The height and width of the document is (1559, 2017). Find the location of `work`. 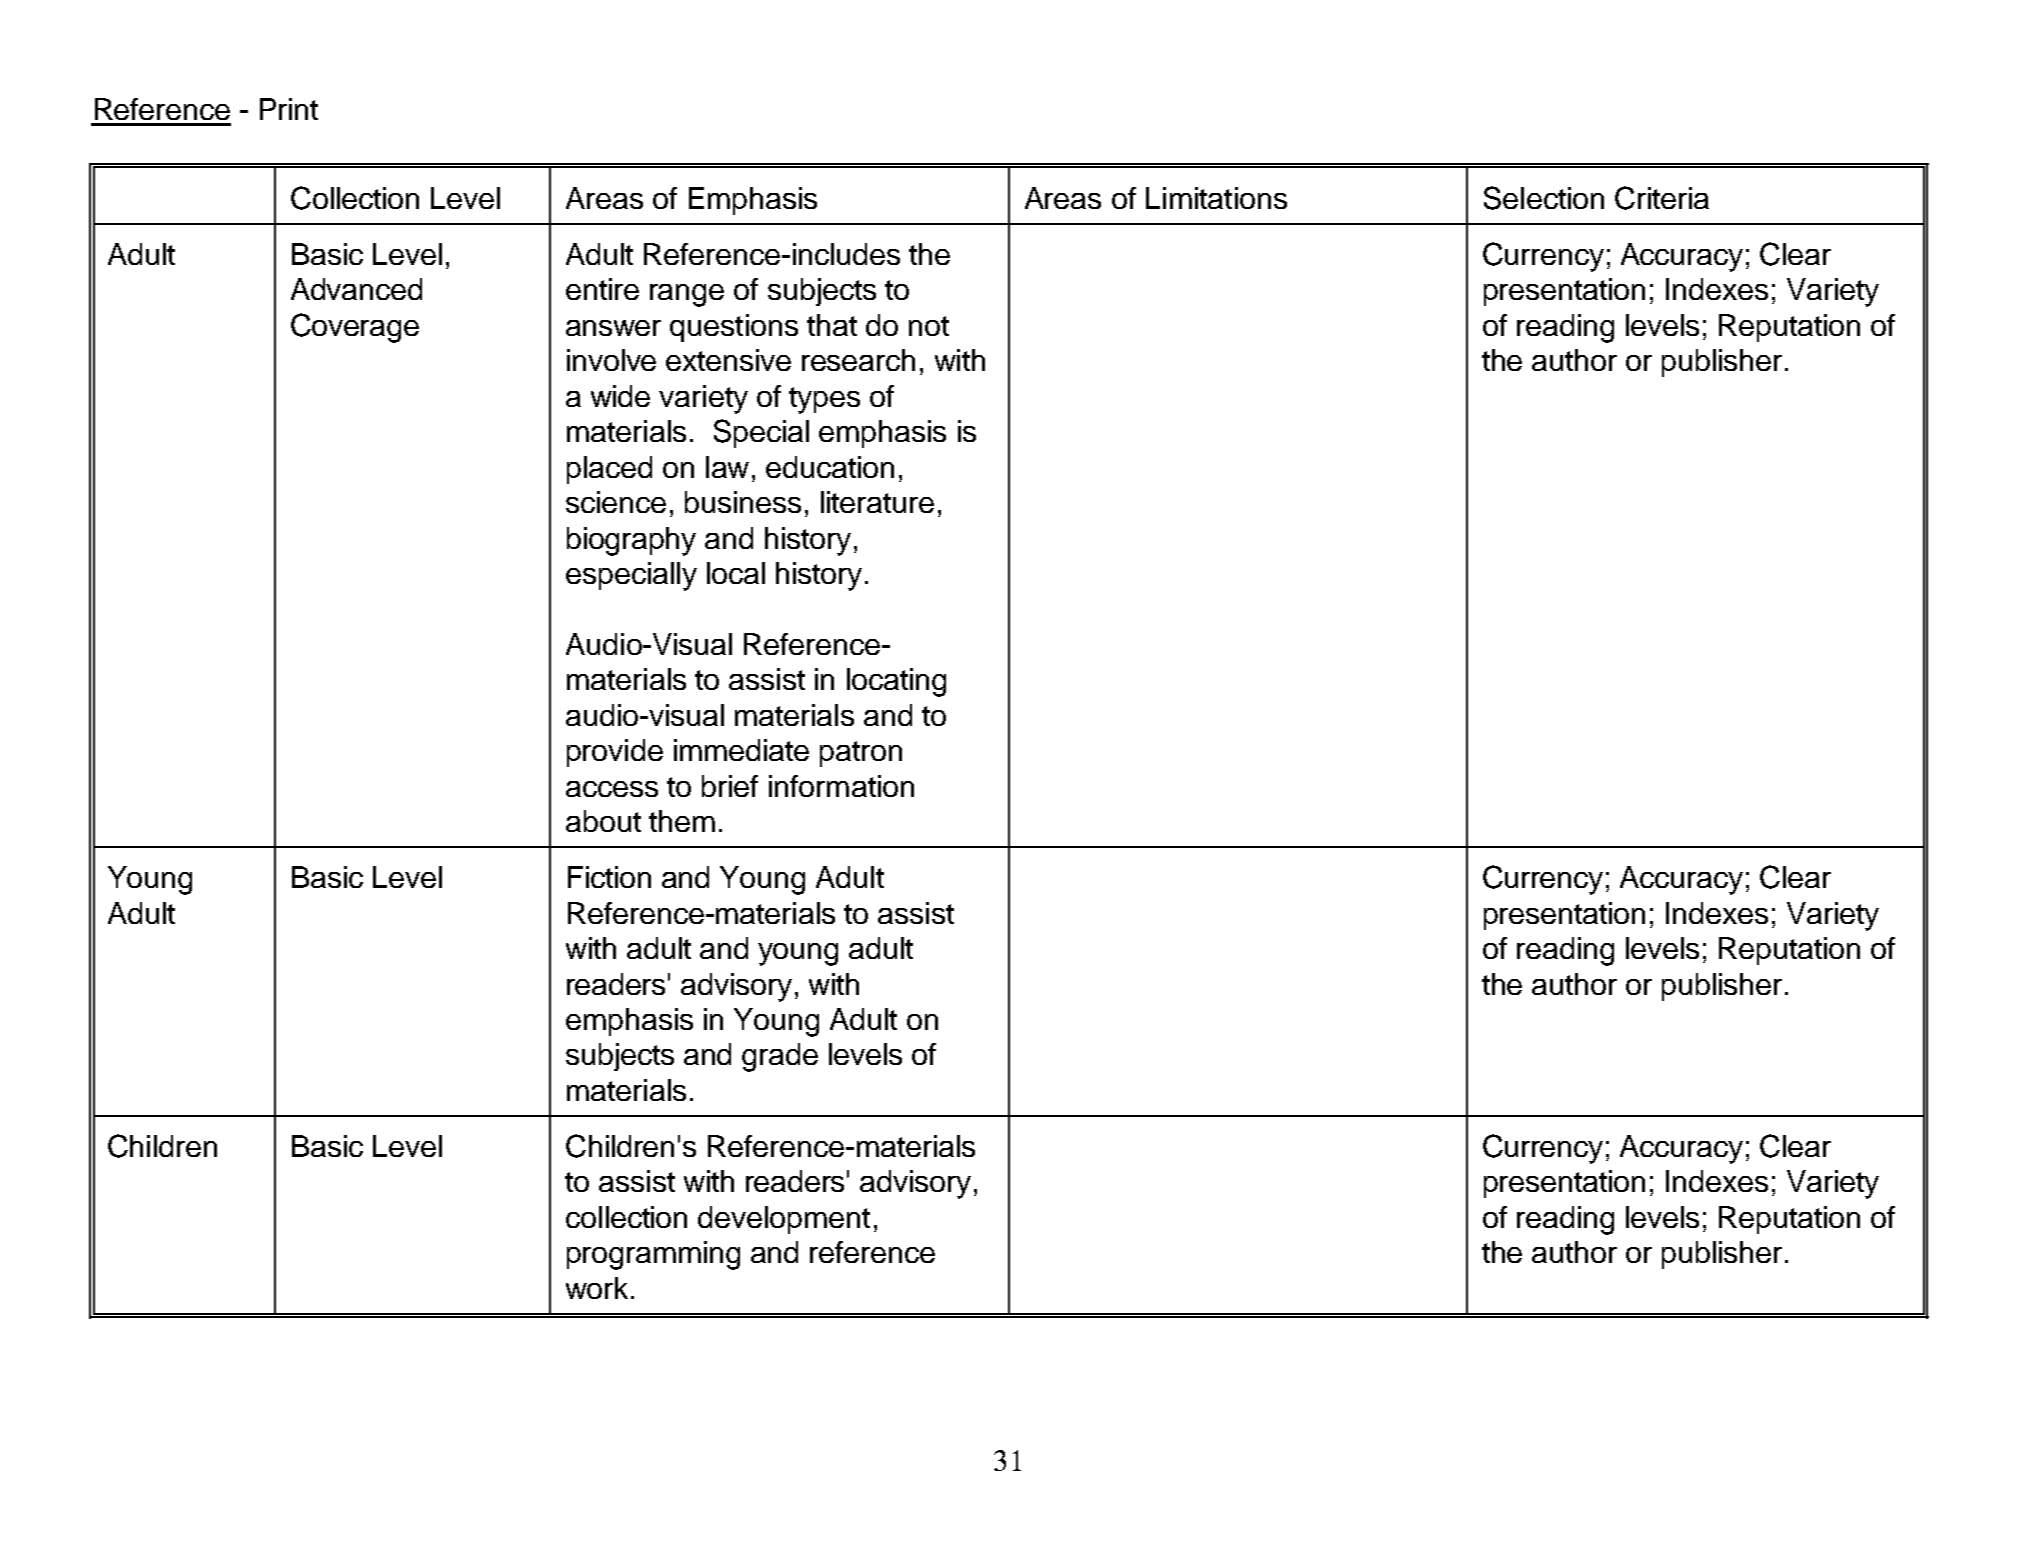

work is located at coordinates (597, 1288).
